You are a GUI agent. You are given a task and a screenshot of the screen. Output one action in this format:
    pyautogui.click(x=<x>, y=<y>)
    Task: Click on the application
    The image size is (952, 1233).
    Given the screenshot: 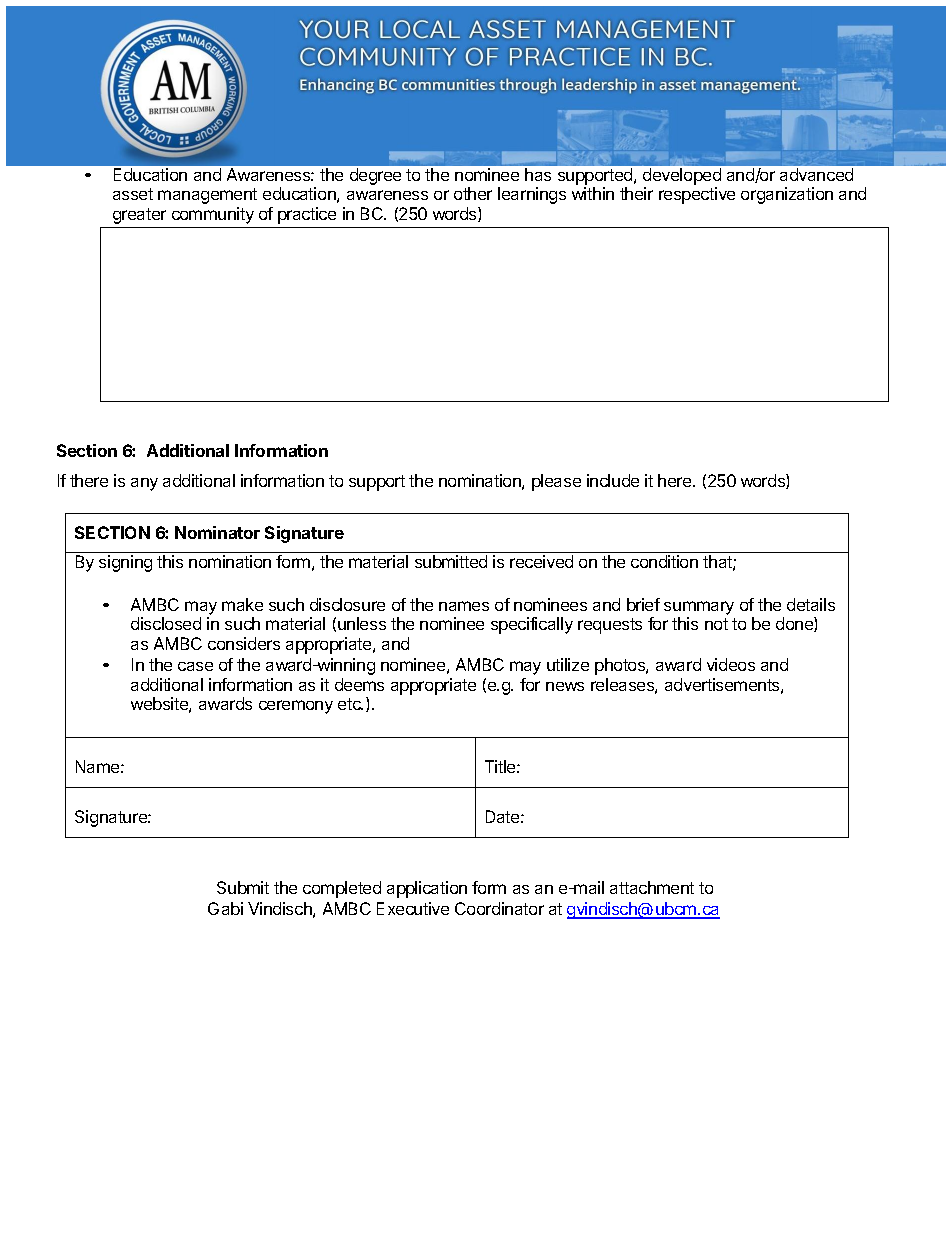 What is the action you would take?
    pyautogui.click(x=427, y=889)
